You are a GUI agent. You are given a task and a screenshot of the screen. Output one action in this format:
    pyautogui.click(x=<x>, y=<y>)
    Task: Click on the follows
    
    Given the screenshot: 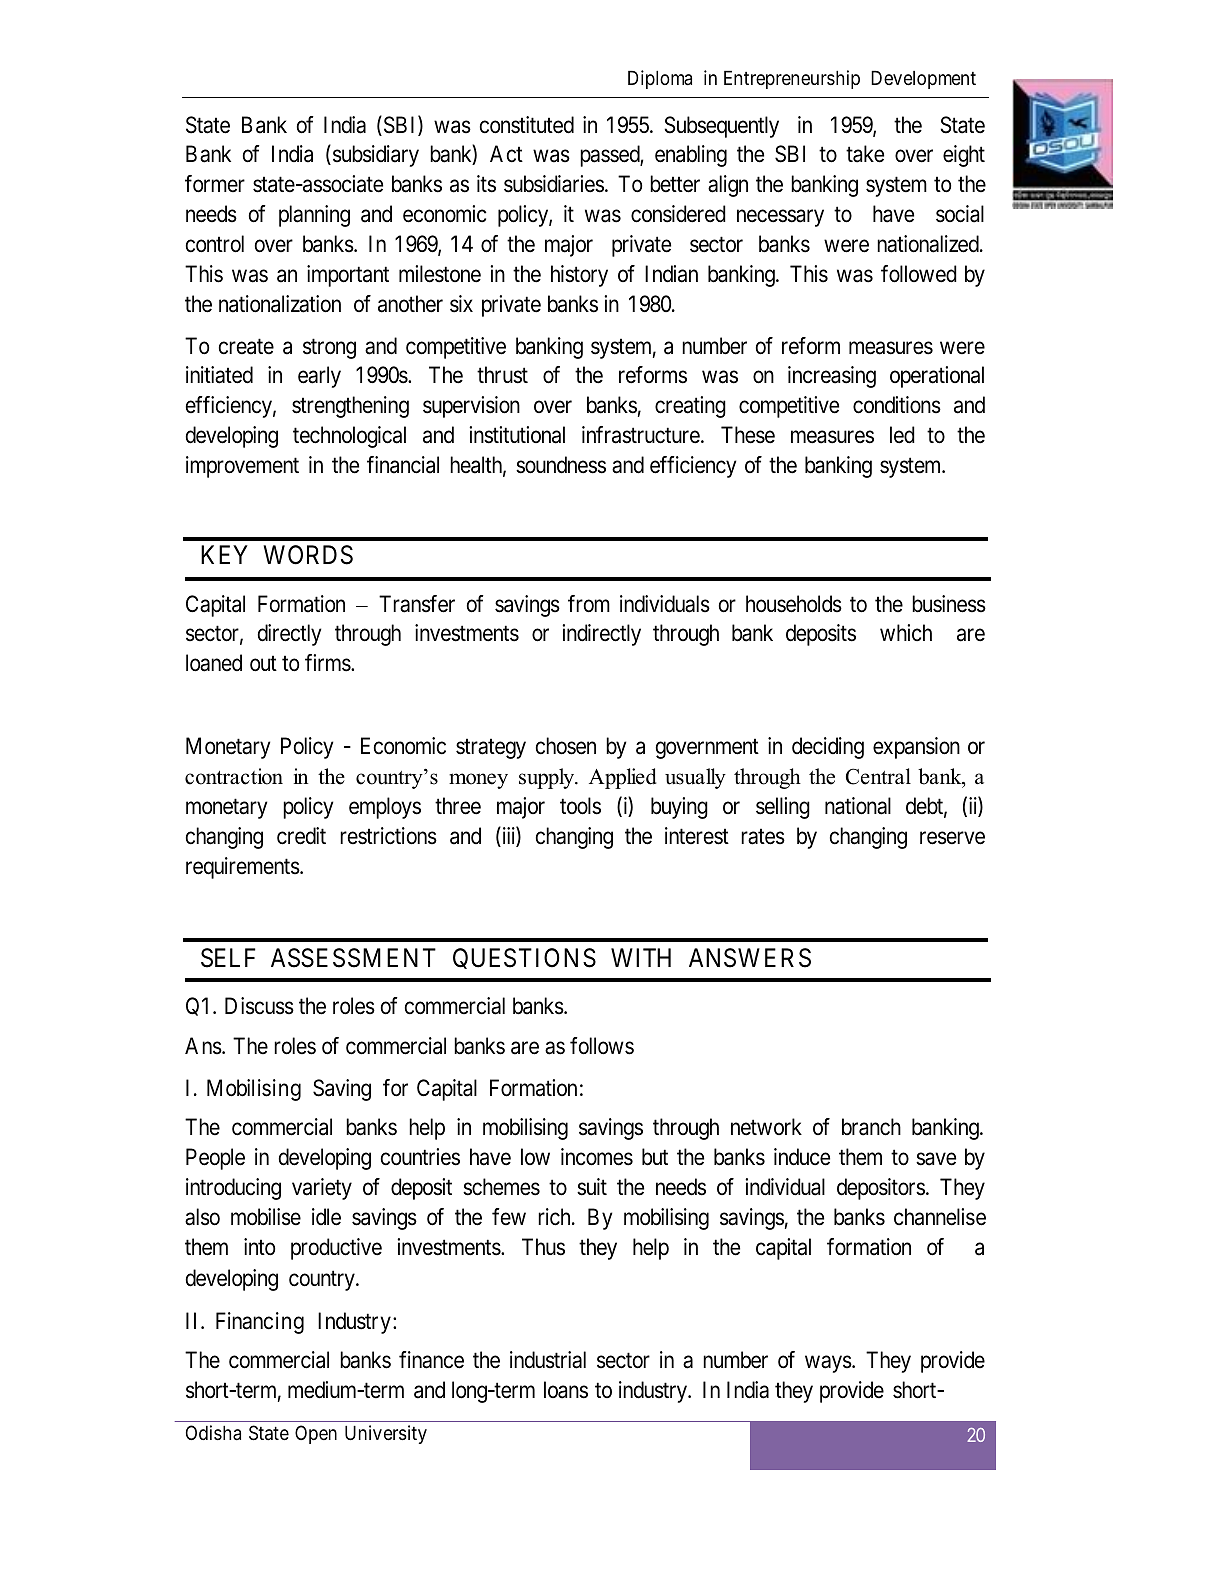 What is the action you would take?
    pyautogui.click(x=602, y=1046)
